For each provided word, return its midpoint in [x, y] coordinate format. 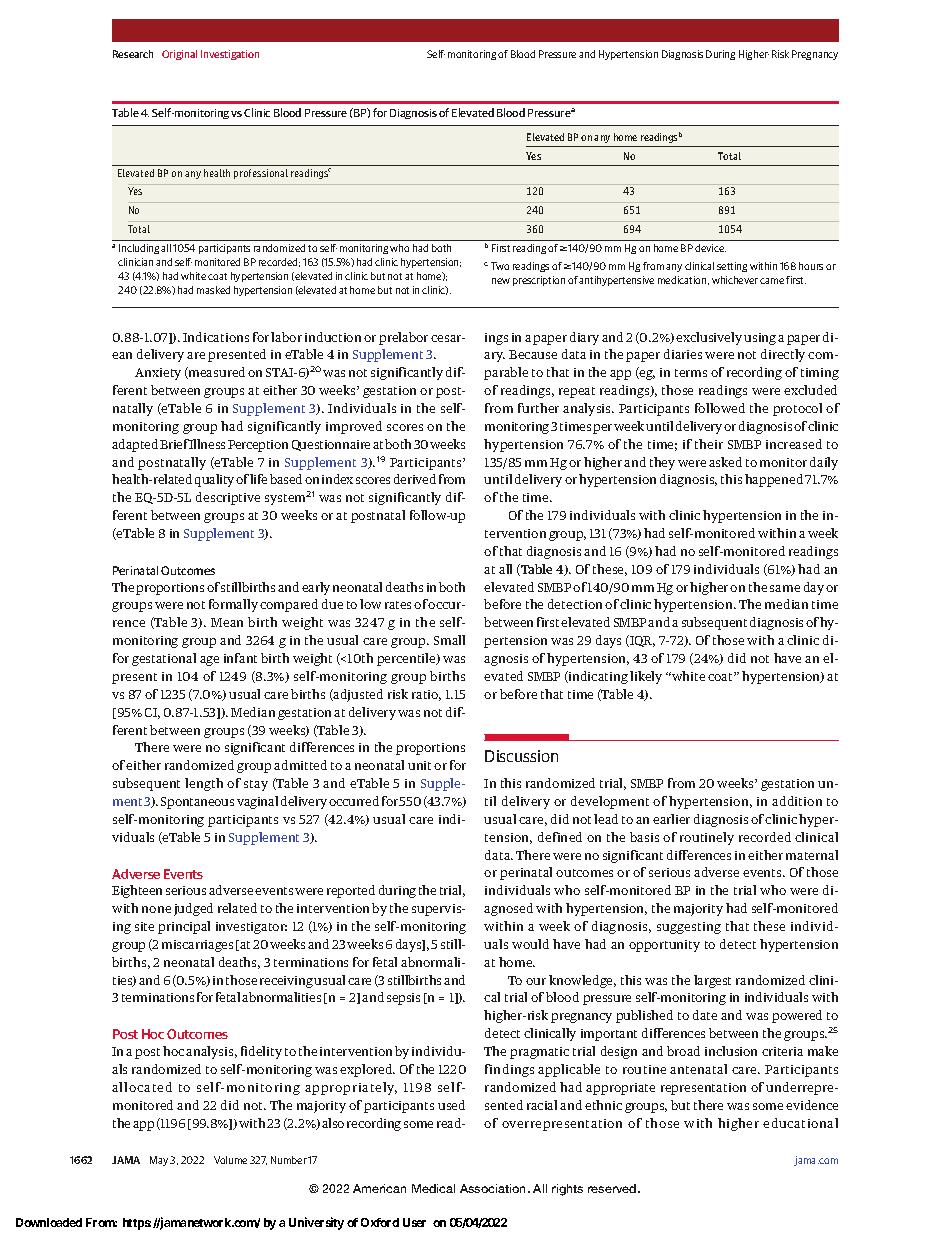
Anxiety [158, 374]
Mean [227, 622]
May [159, 1161]
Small [449, 640]
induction [333, 337]
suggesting [689, 928]
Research [133, 54]
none [156, 909]
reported [351, 891]
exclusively [709, 338]
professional [261, 174]
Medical [433, 1188]
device [710, 248]
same [785, 588]
